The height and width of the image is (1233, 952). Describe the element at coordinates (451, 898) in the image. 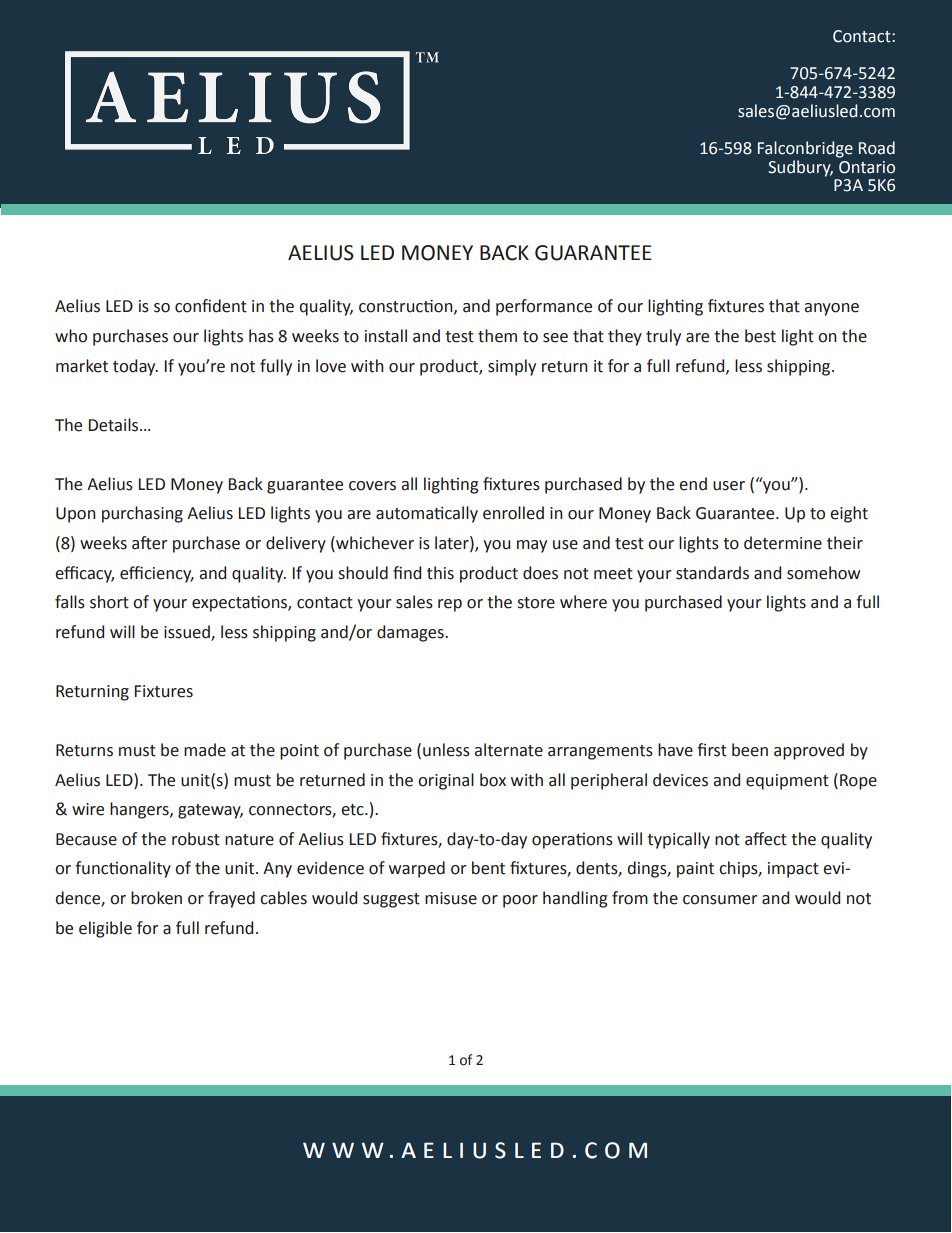

I see `misuse` at that location.
